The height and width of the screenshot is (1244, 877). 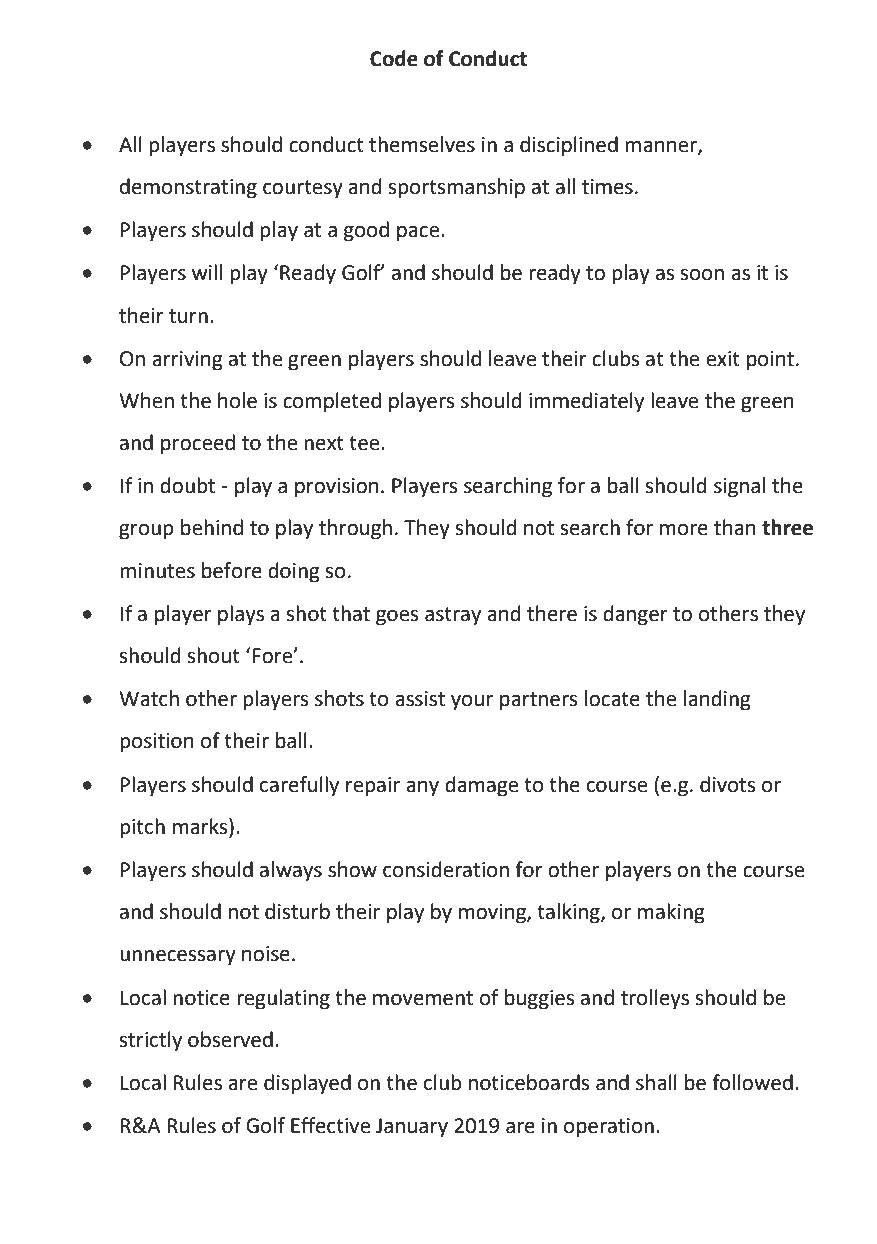 I want to click on arriving, so click(x=187, y=361).
